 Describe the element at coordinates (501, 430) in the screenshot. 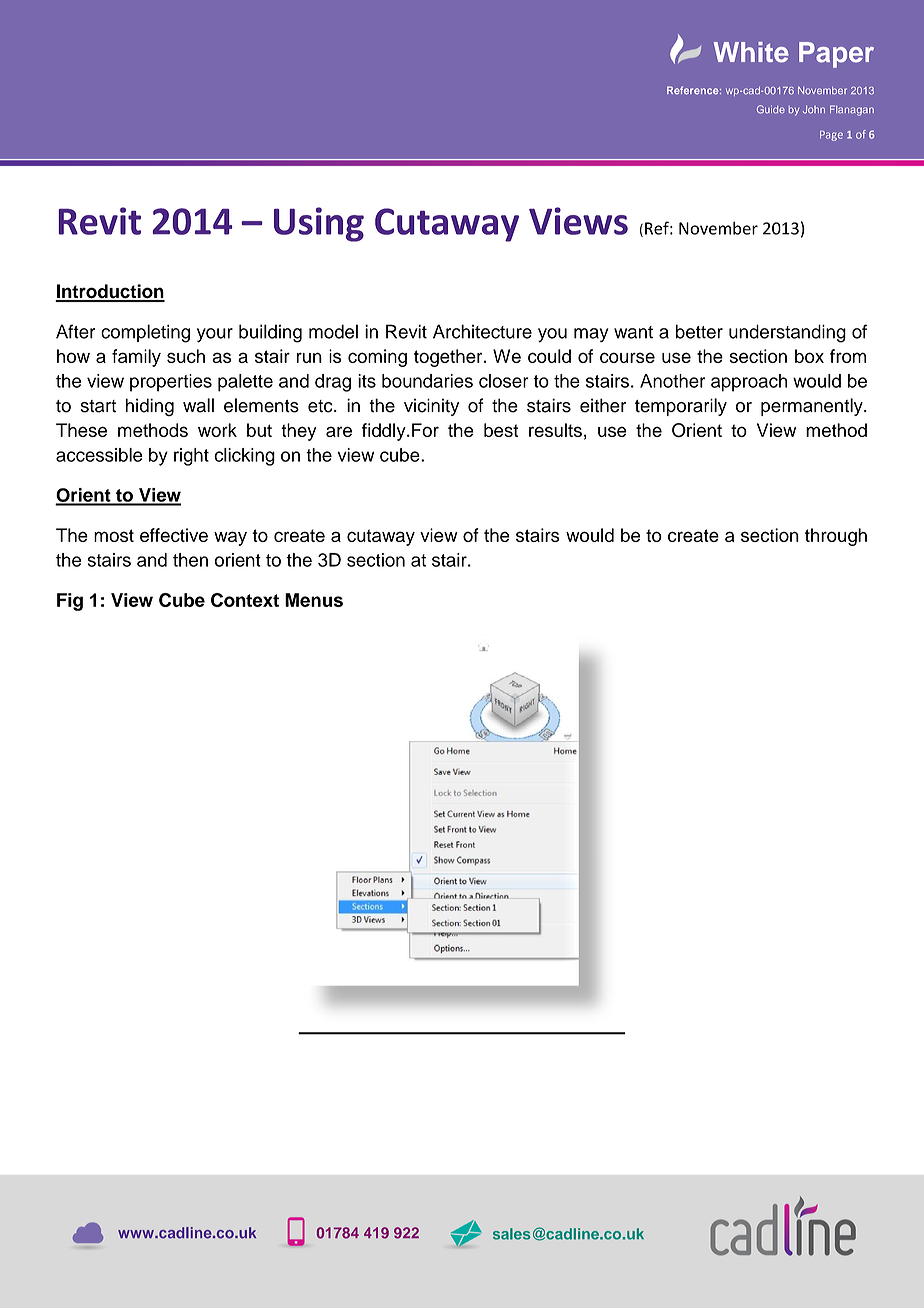

I see `best` at that location.
